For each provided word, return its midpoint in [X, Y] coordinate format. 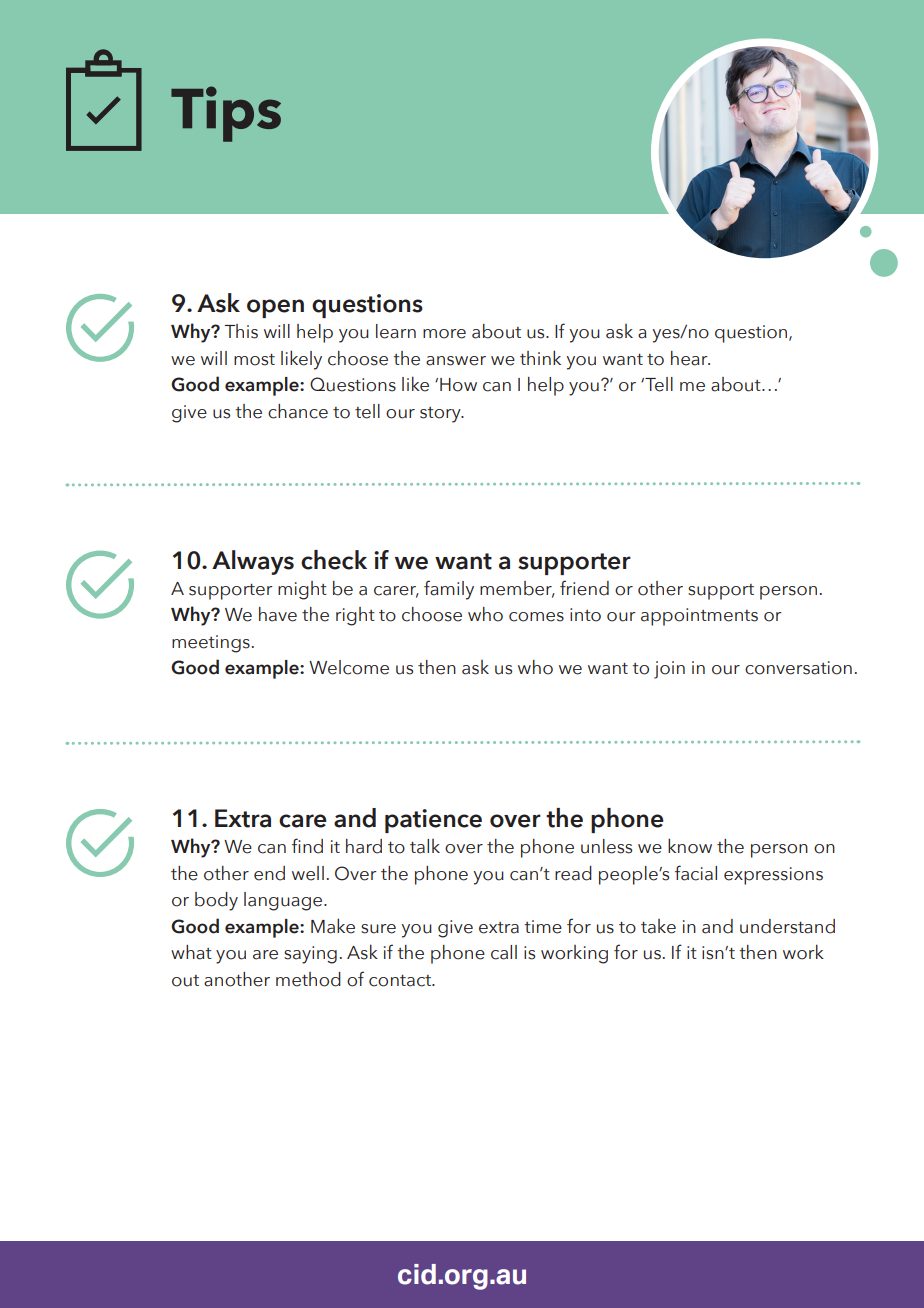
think [540, 357]
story [441, 415]
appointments [699, 617]
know [690, 846]
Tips [226, 114]
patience [433, 821]
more [444, 334]
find [307, 846]
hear [690, 358]
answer [456, 361]
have [278, 614]
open [275, 308]
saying [310, 955]
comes [536, 617]
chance [298, 411]
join [669, 670]
